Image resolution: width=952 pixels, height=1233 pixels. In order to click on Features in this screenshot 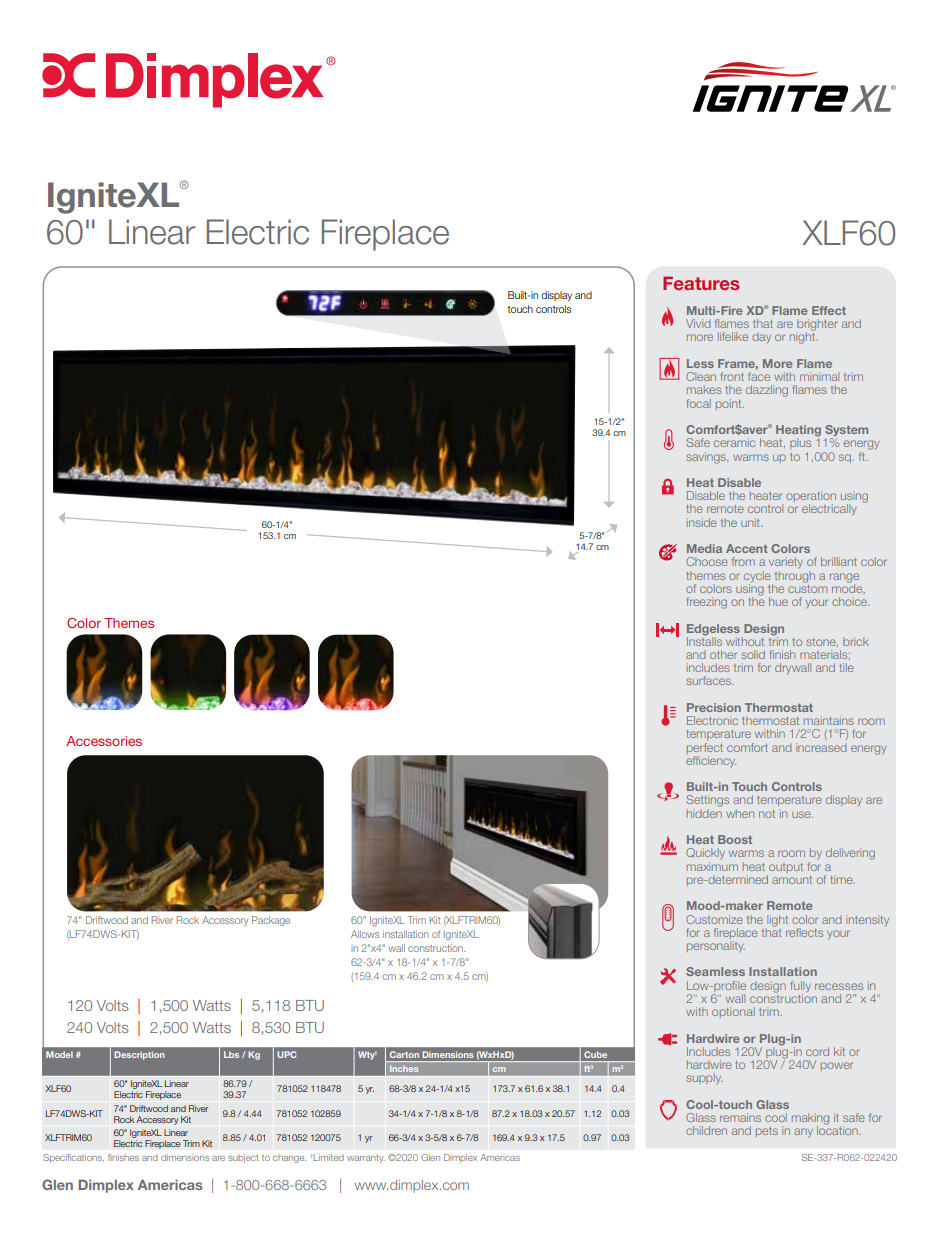, I will do `click(701, 283)`.
